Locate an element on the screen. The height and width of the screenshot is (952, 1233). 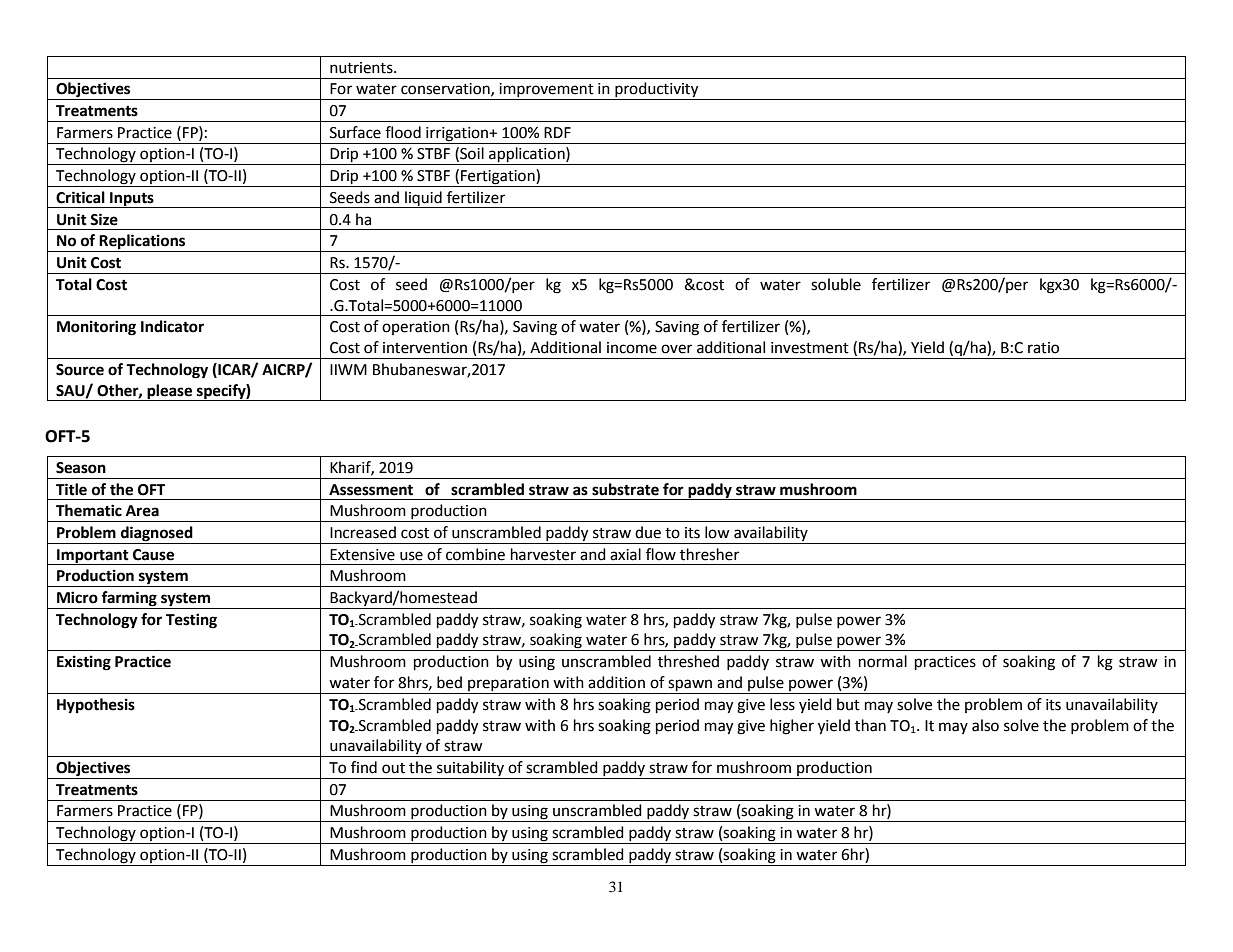
soluble is located at coordinates (836, 284).
